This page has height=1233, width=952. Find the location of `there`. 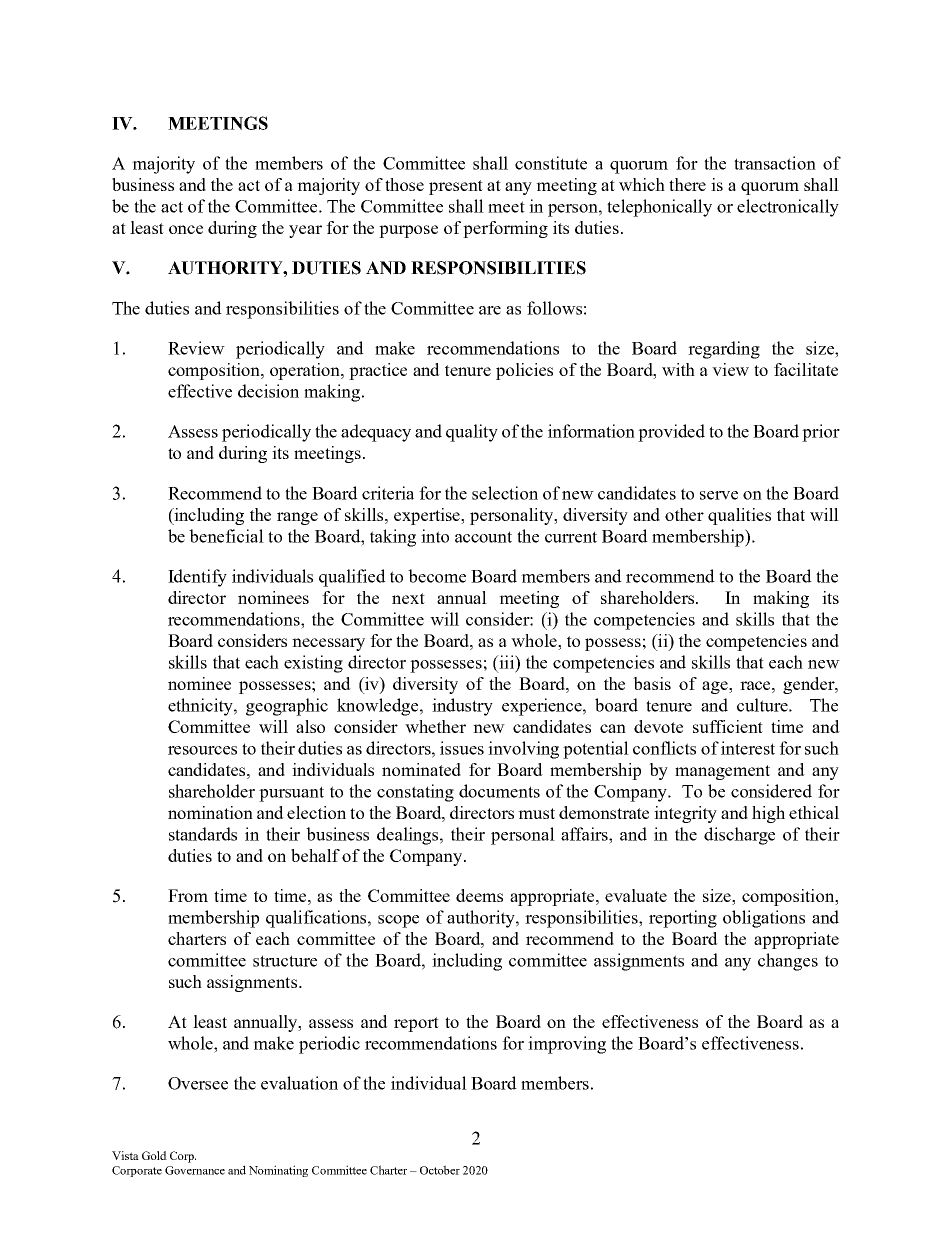

there is located at coordinates (687, 184).
